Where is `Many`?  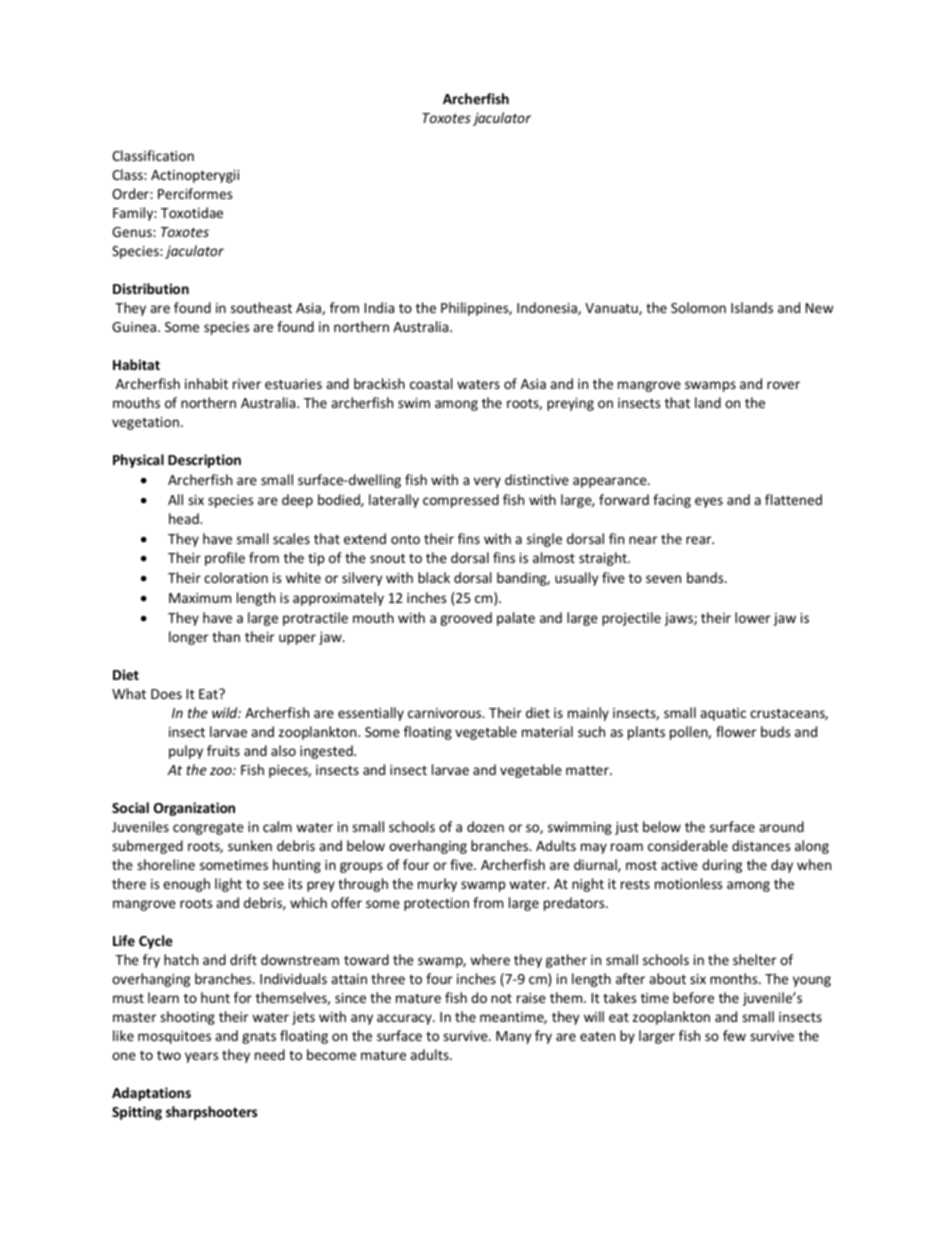 Many is located at coordinates (513, 1037).
